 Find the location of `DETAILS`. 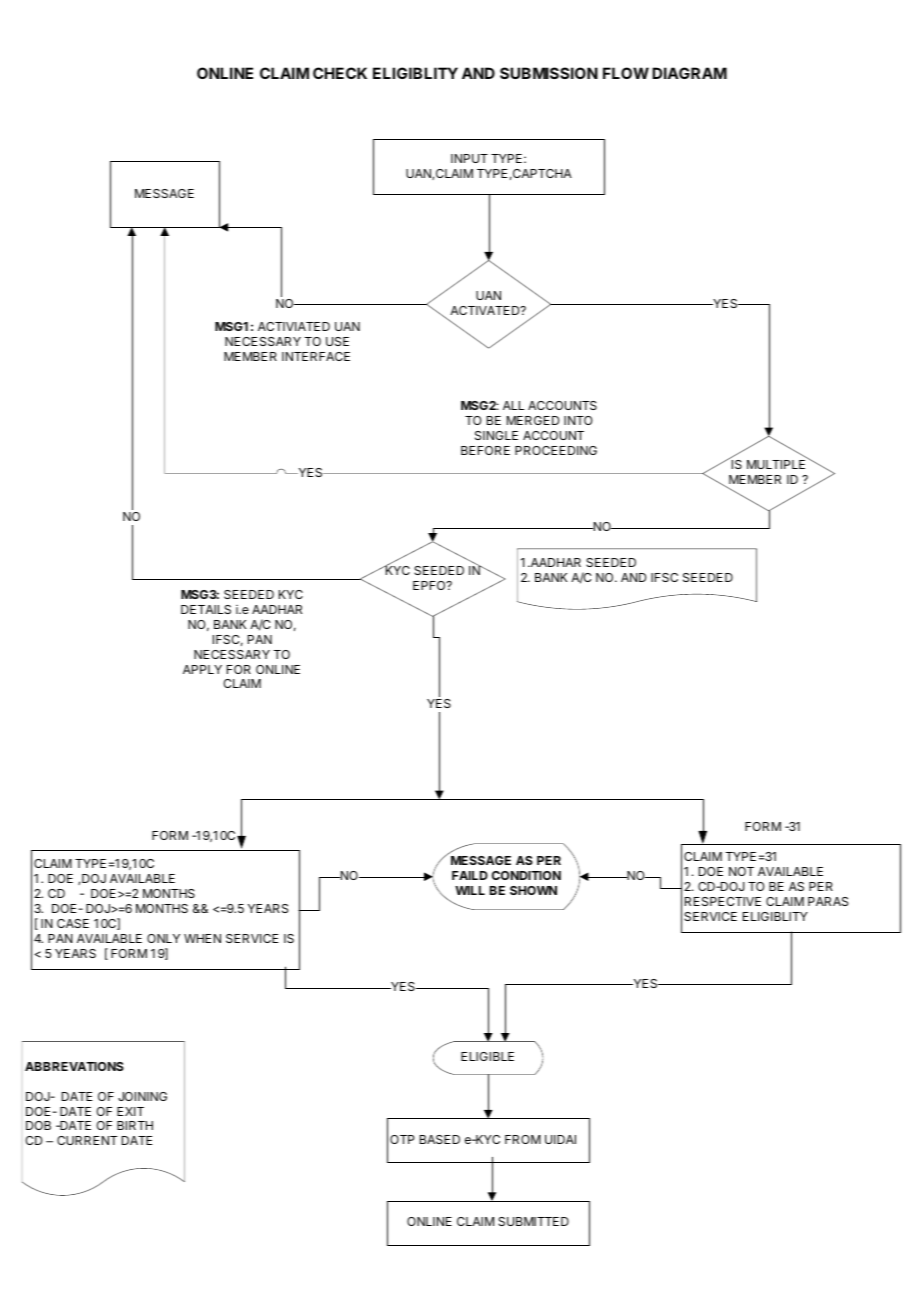

DETAILS is located at coordinates (206, 609).
